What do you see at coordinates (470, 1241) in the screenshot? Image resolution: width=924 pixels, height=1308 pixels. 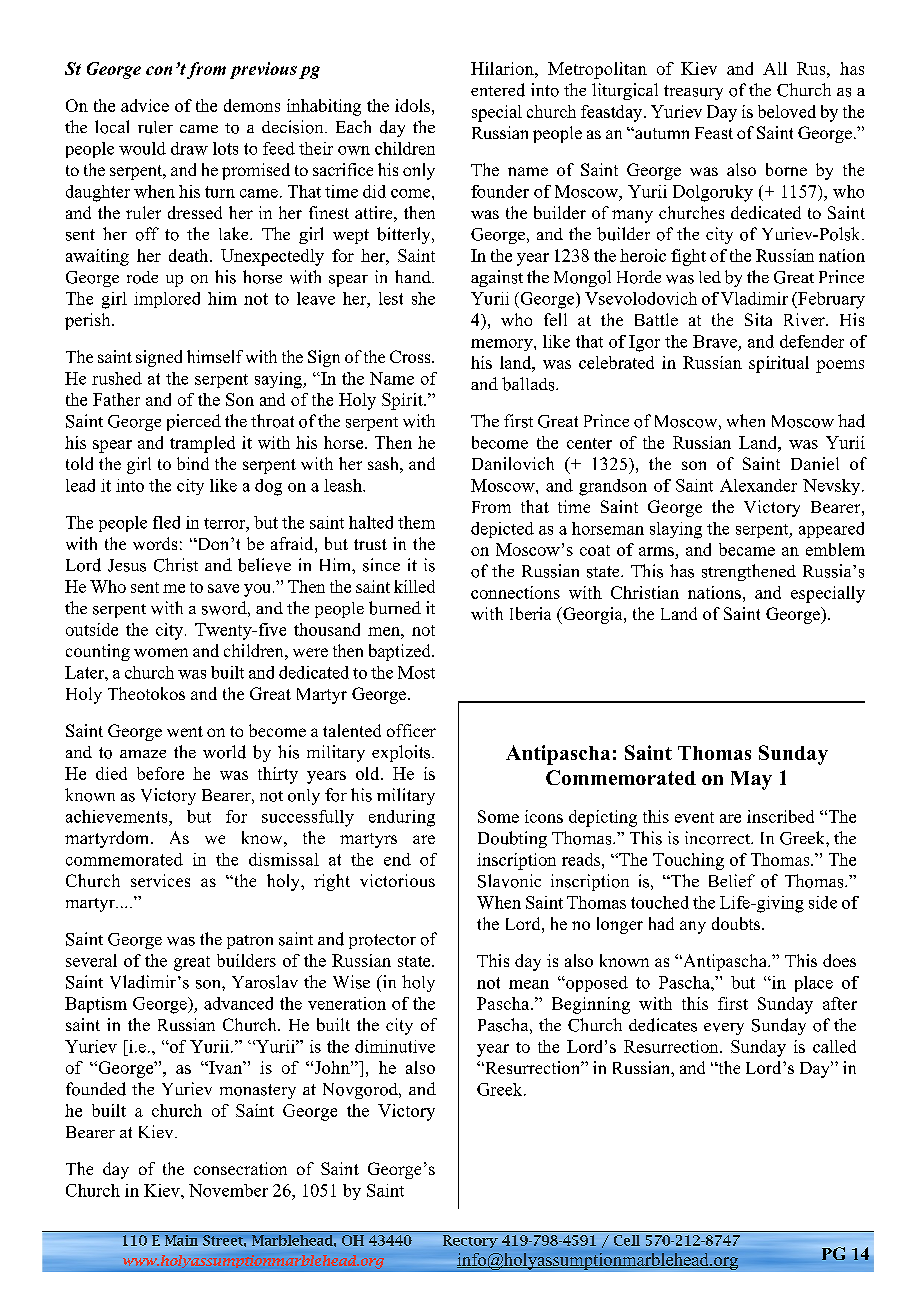 I see `Rectory` at bounding box center [470, 1241].
